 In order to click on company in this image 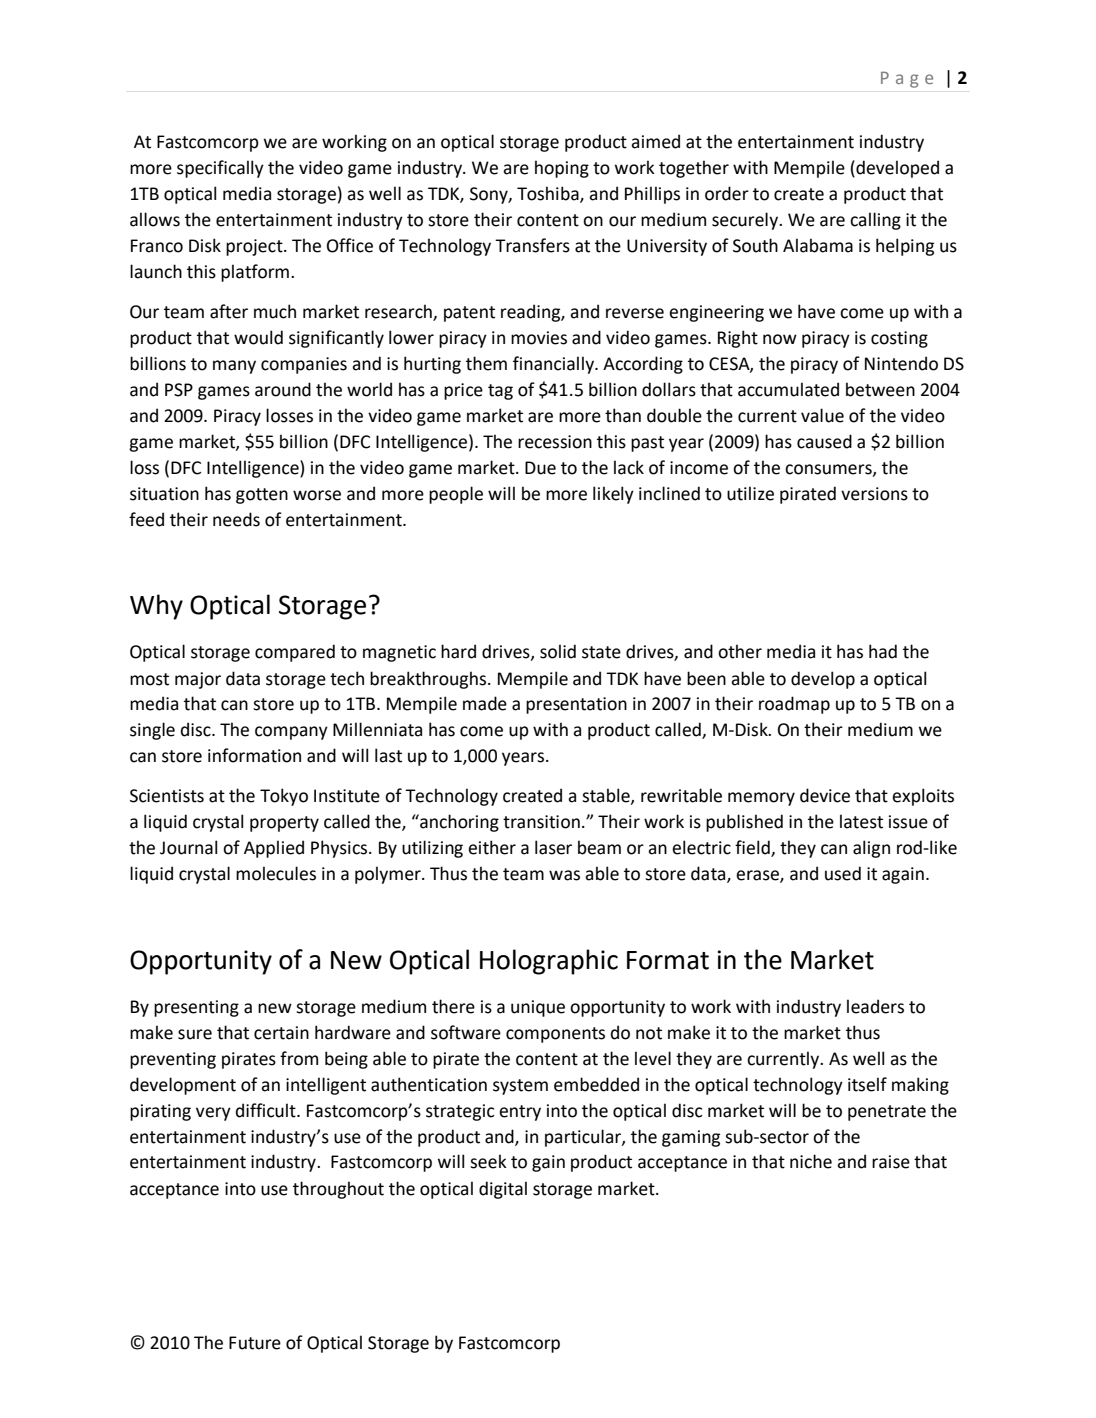, I will do `click(291, 733)`.
